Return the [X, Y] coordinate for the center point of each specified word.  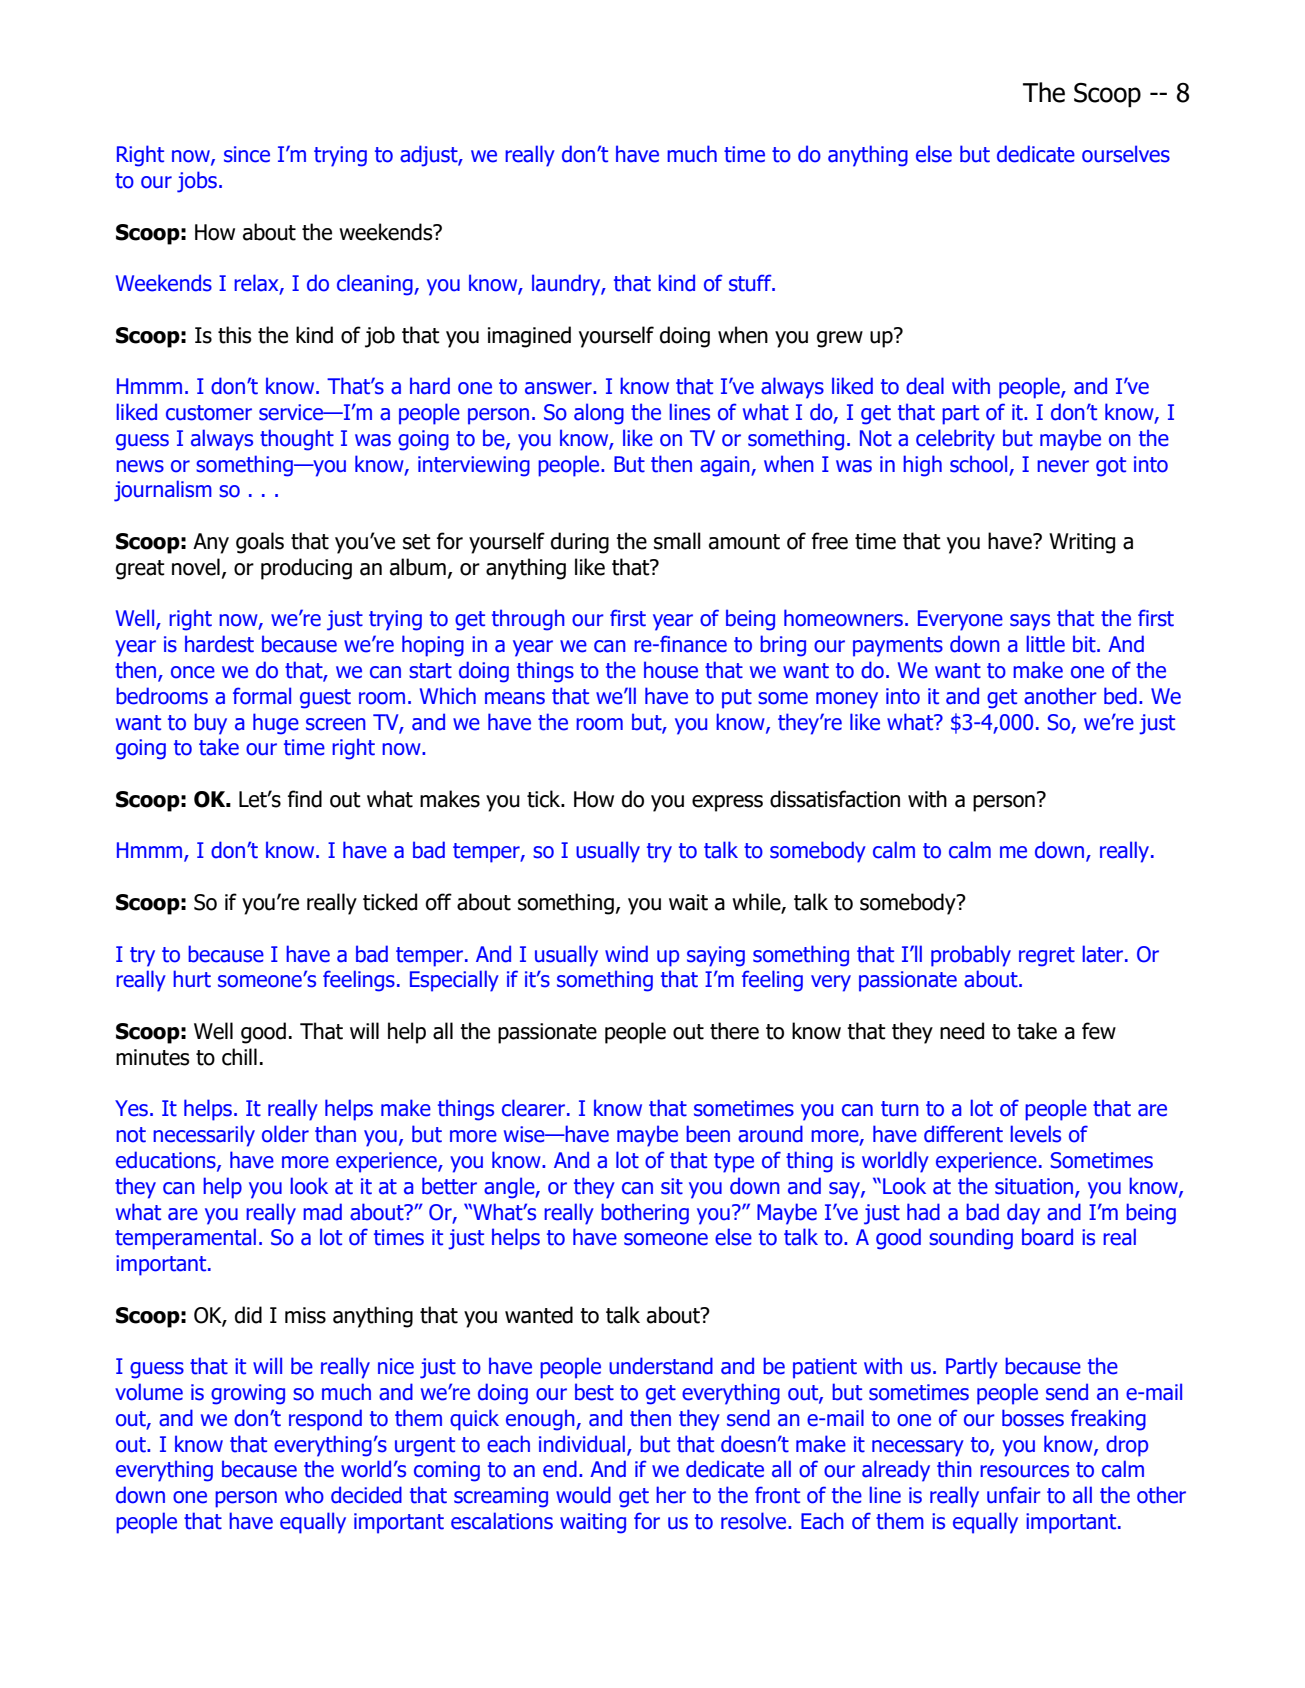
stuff [751, 283]
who [304, 1495]
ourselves [1126, 154]
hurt [192, 979]
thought [297, 440]
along [599, 414]
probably [971, 956]
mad [322, 1212]
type [734, 1163]
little [1045, 644]
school [978, 464]
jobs [197, 182]
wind [626, 954]
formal [262, 696]
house [671, 670]
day [1023, 1214]
